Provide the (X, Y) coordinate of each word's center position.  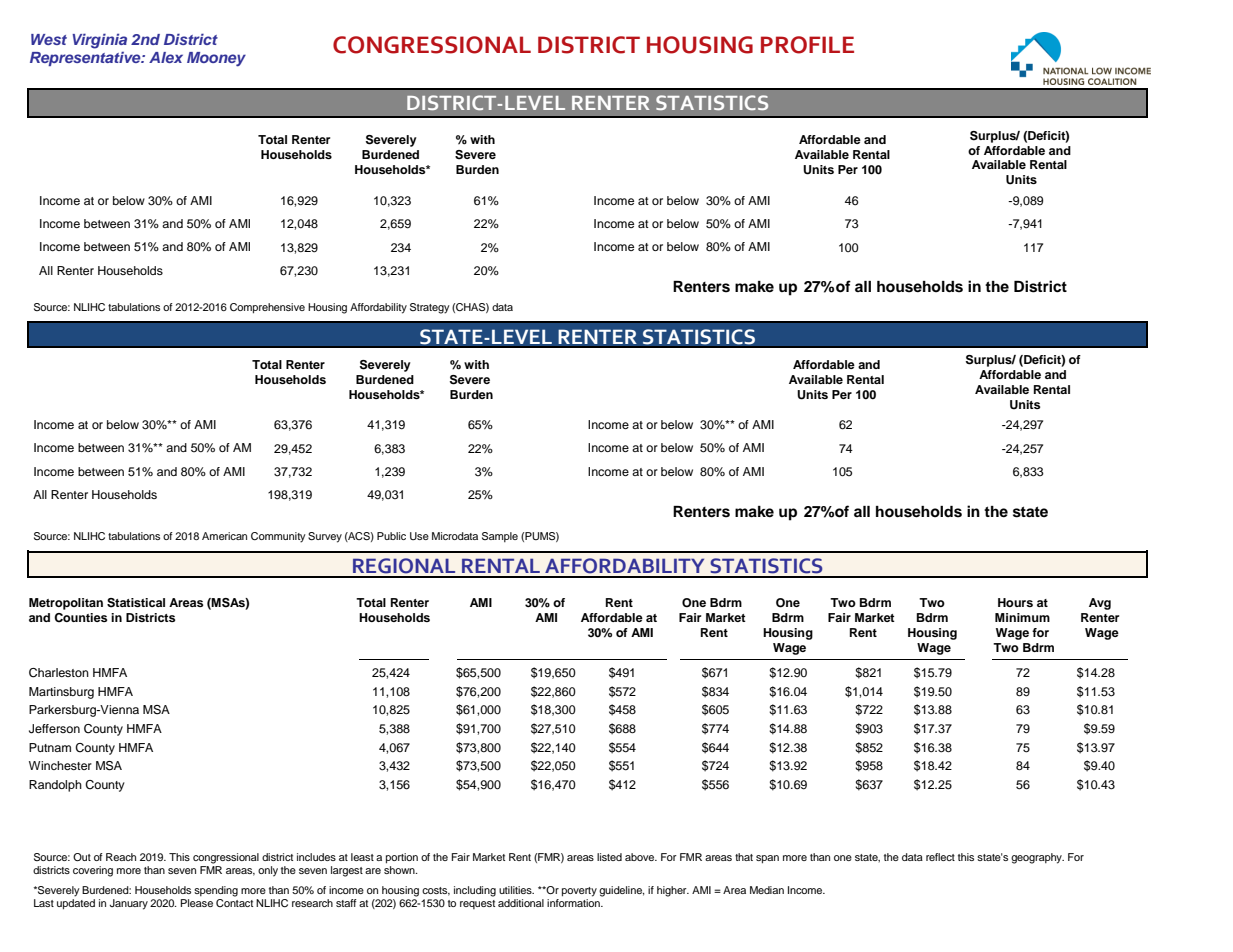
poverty (579, 892)
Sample (500, 537)
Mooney (216, 59)
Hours (1015, 602)
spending (216, 891)
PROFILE (807, 45)
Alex (166, 57)
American (224, 536)
